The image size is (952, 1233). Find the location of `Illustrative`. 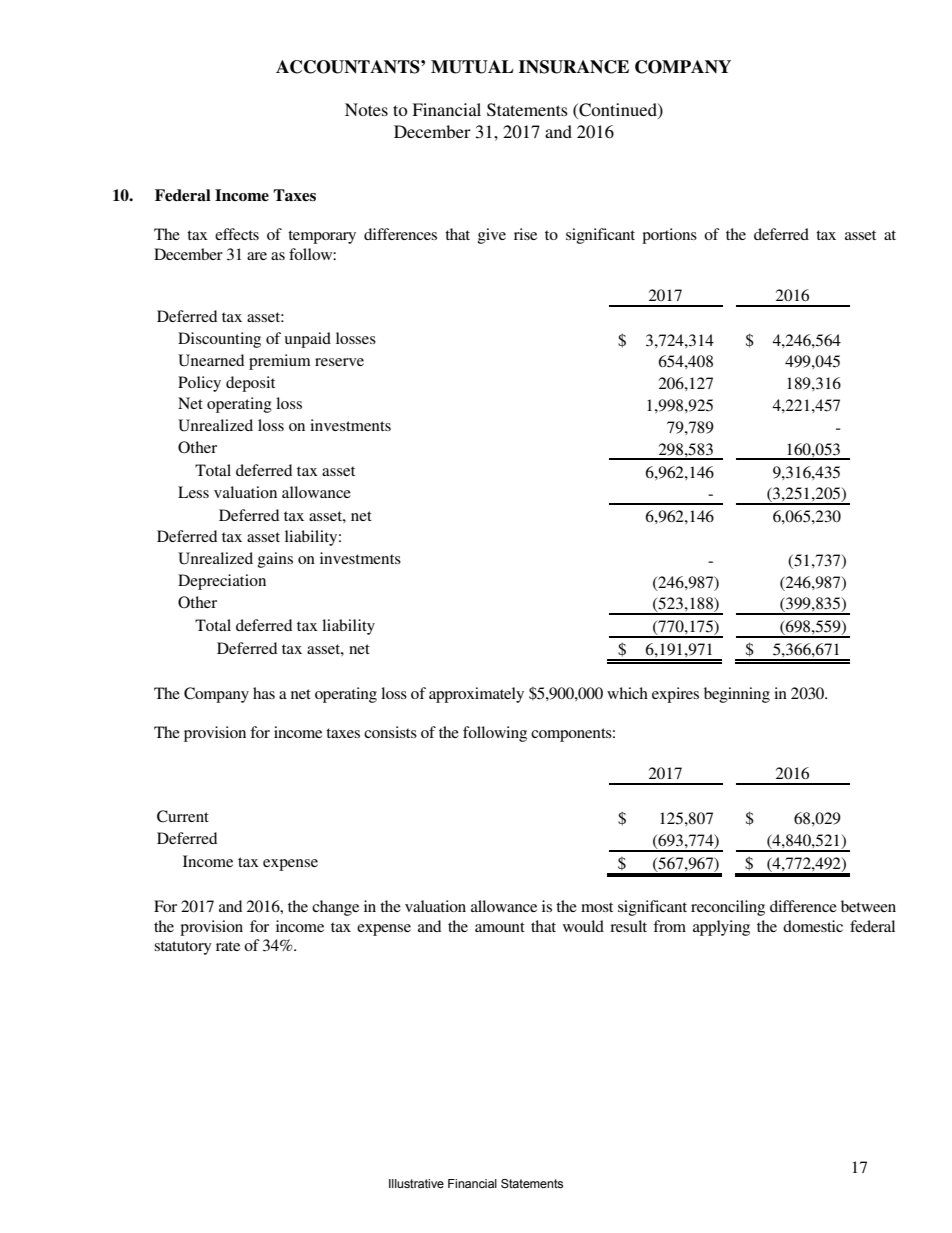

Illustrative is located at coordinates (416, 1183).
